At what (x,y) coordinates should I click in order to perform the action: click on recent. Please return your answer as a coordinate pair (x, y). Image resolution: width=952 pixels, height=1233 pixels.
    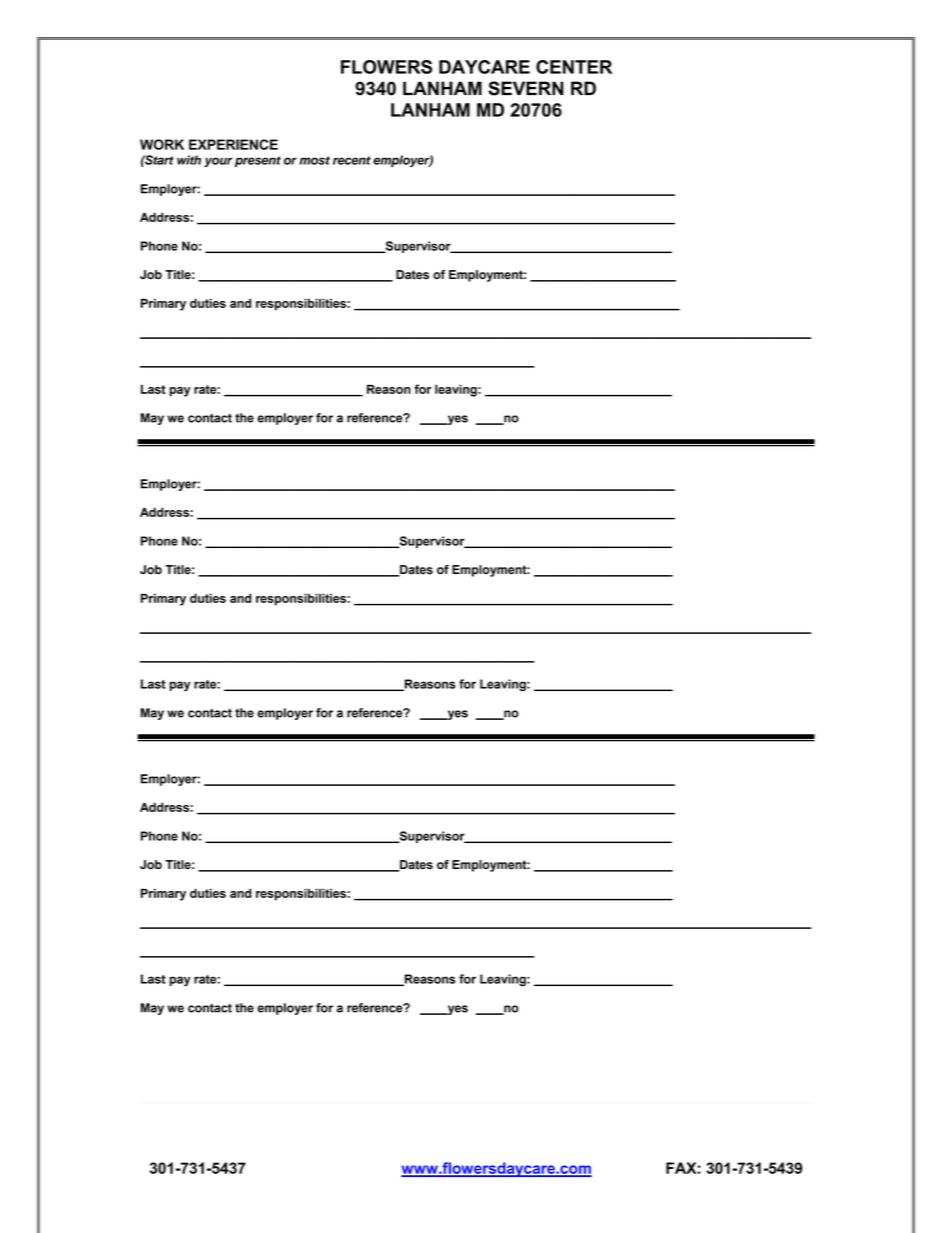
    Looking at the image, I should click on (352, 160).
